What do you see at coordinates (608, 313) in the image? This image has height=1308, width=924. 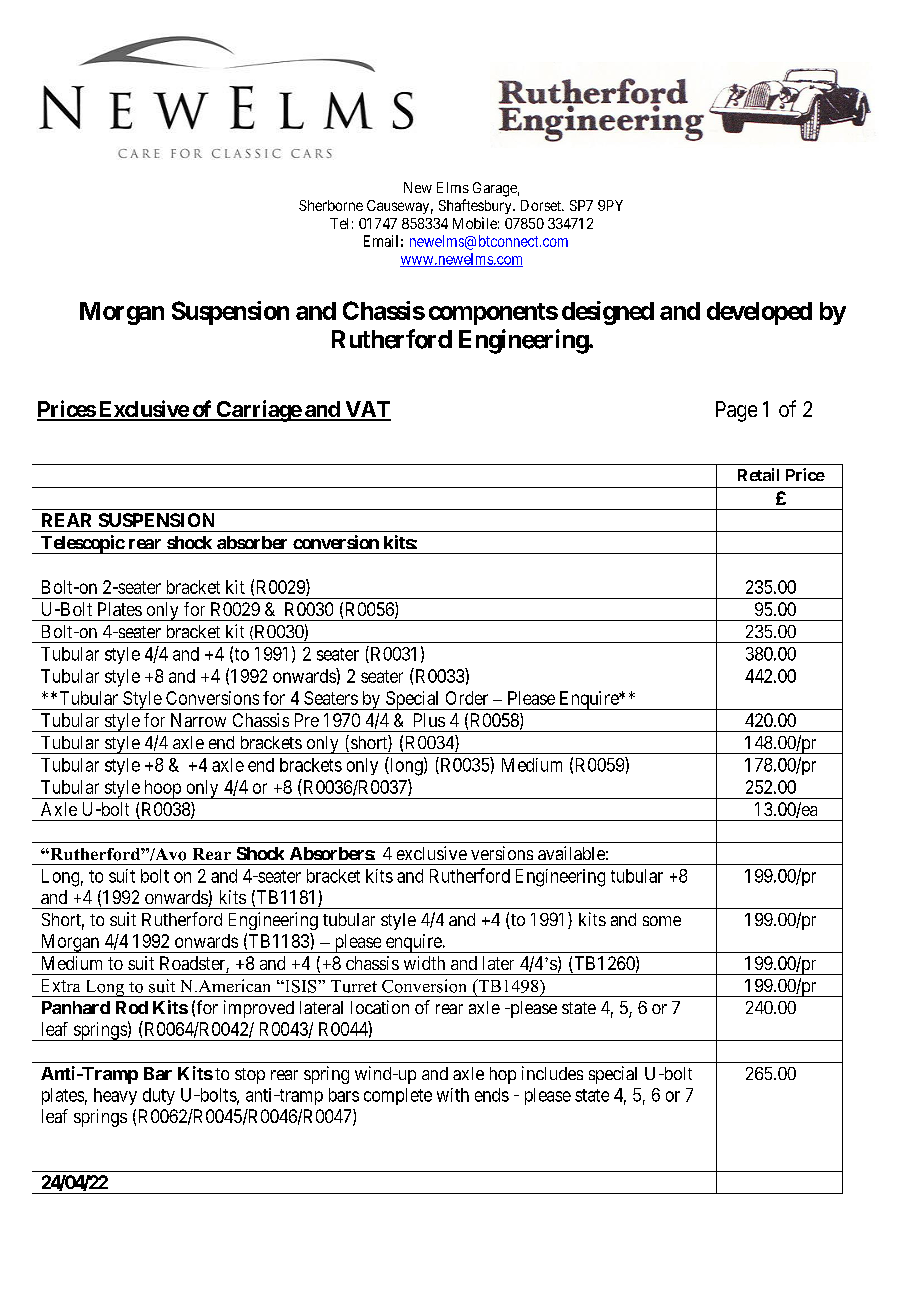 I see `designed` at bounding box center [608, 313].
